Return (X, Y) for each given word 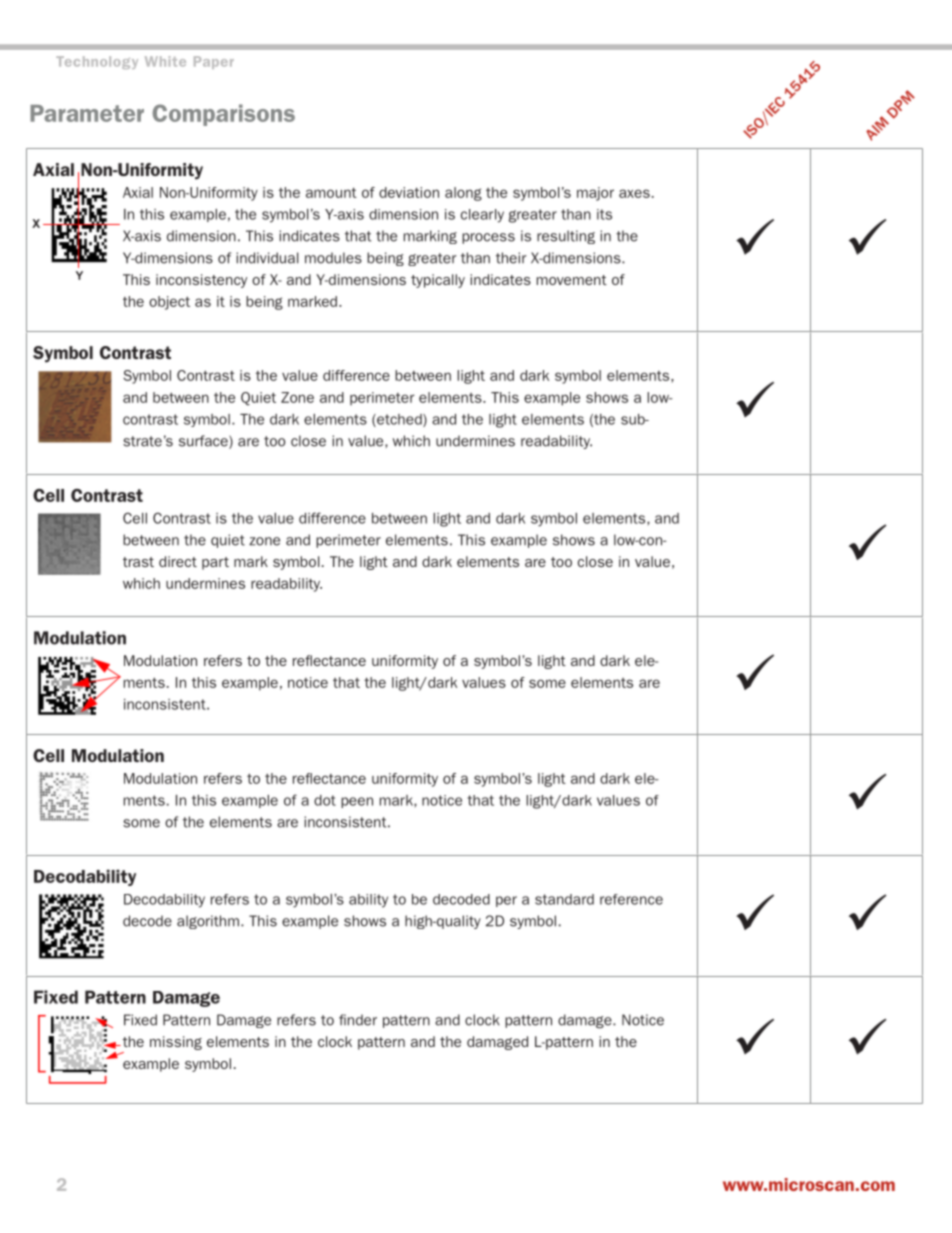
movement (572, 280)
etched (399, 420)
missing (176, 1043)
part (215, 563)
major (595, 194)
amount (331, 192)
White (165, 61)
